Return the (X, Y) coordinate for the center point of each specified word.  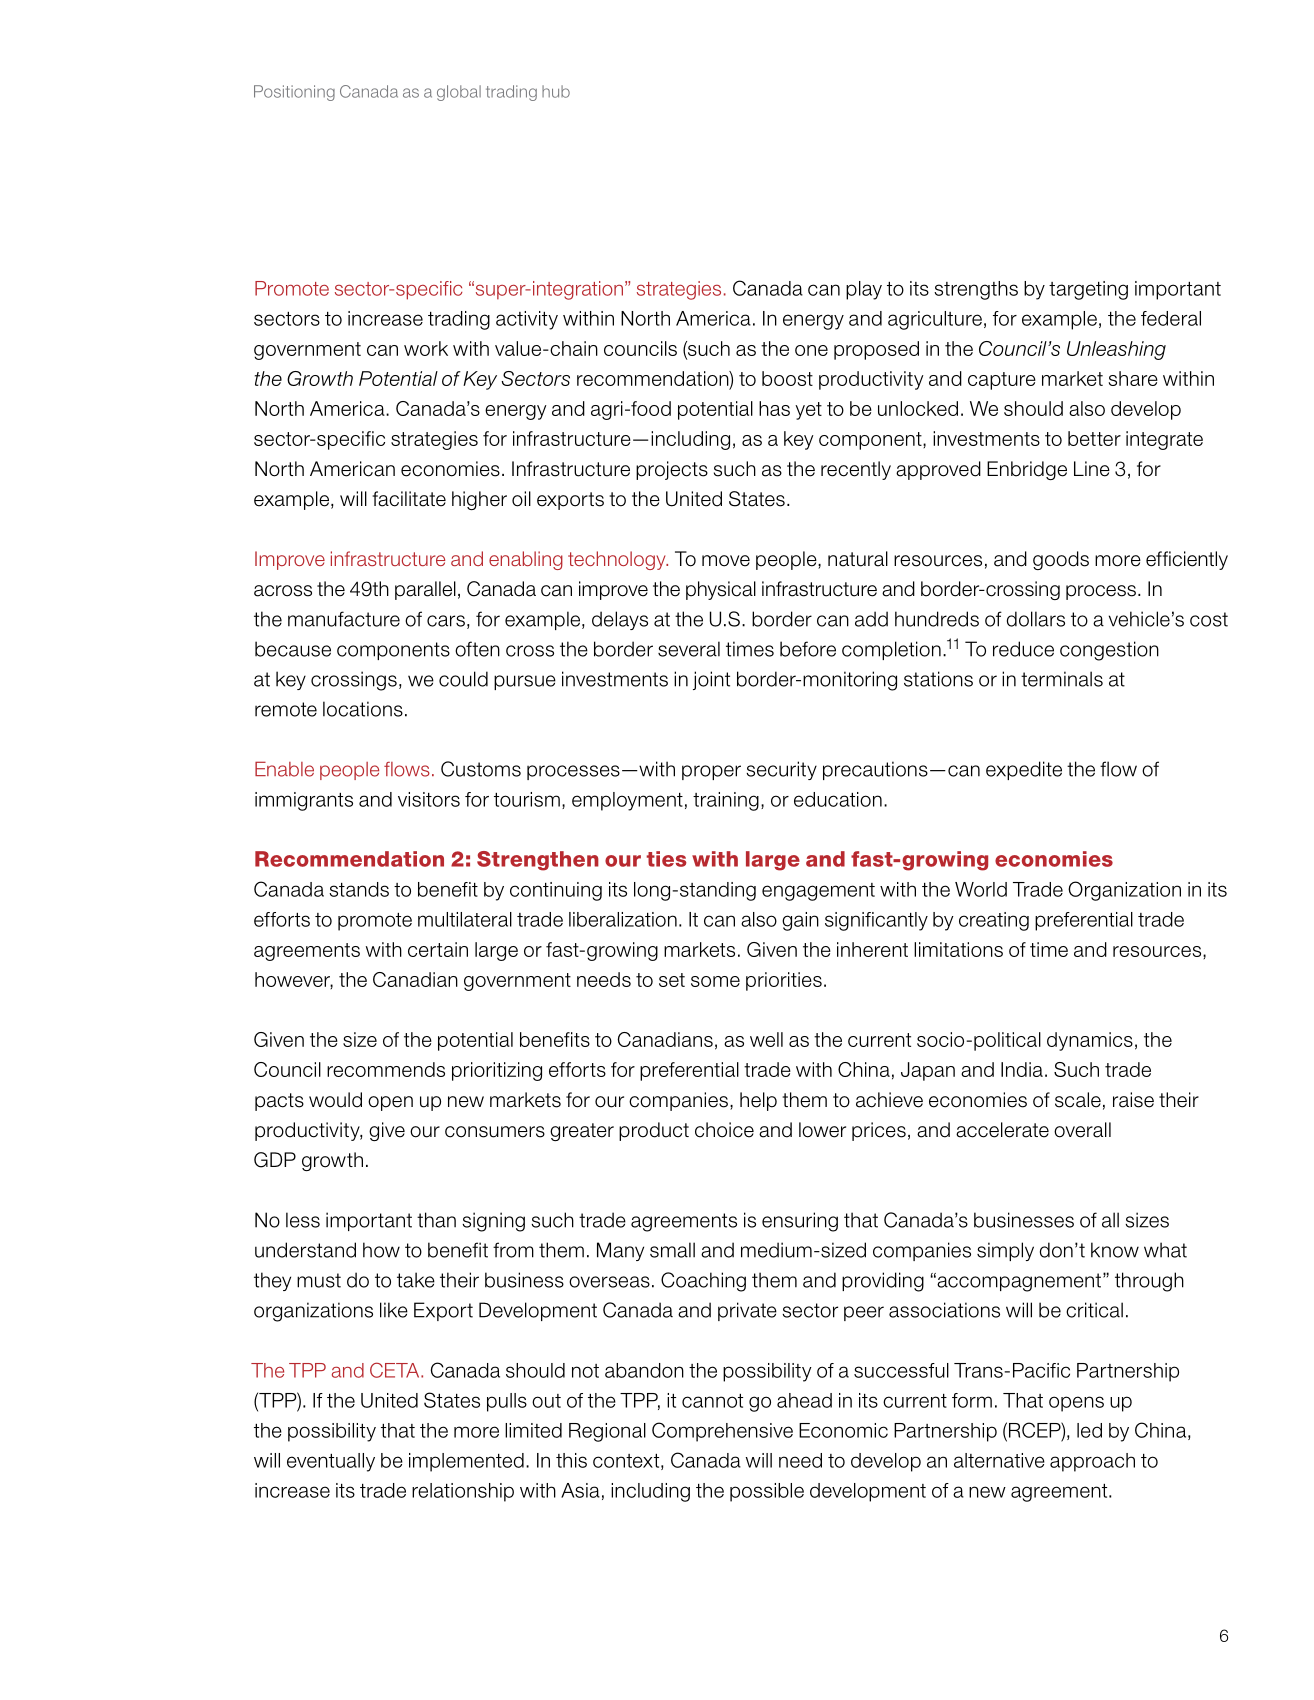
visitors (429, 799)
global (459, 93)
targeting (1088, 290)
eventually (331, 1462)
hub (556, 91)
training (726, 801)
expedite (1024, 770)
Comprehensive (722, 1432)
